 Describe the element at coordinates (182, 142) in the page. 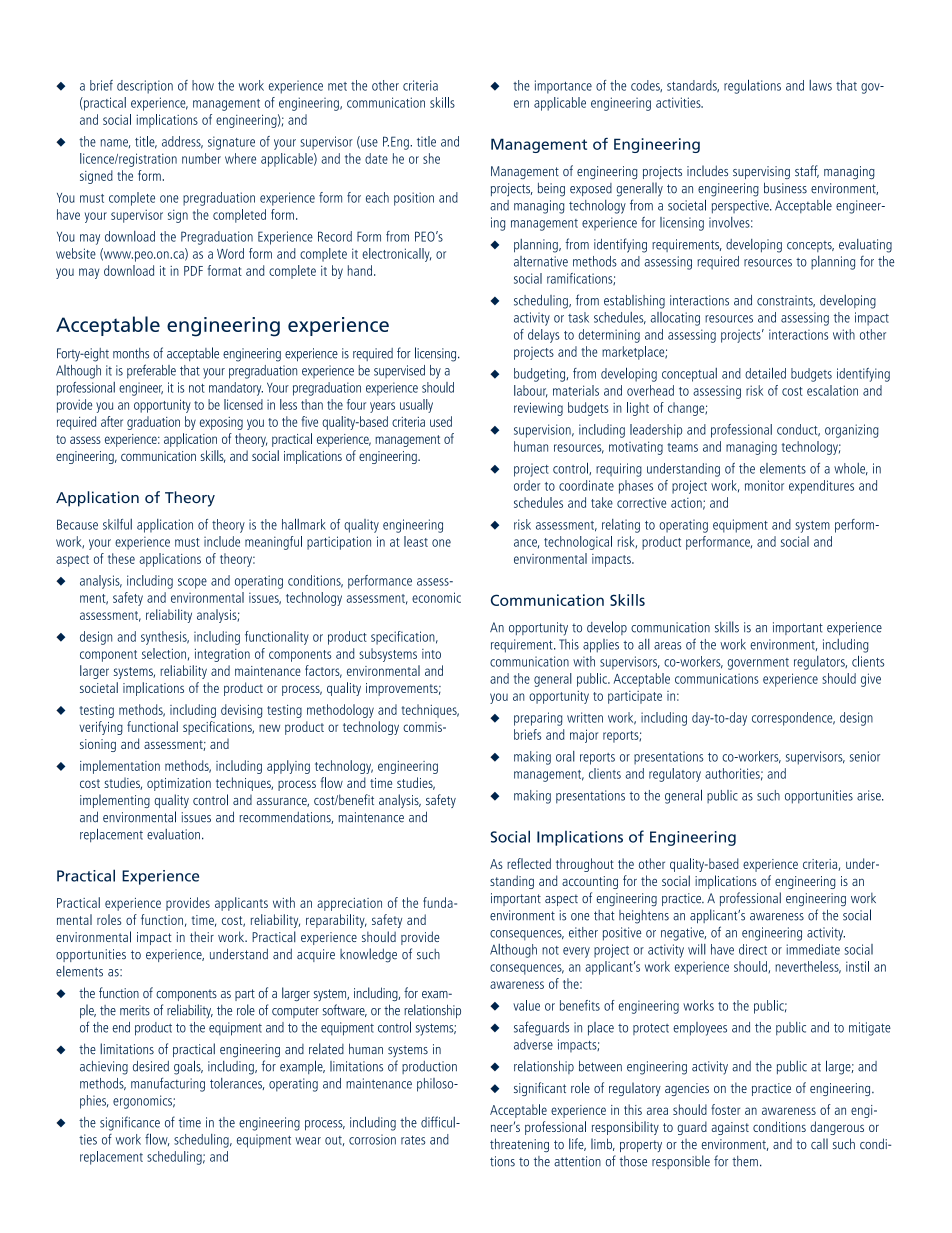

I see `address` at that location.
